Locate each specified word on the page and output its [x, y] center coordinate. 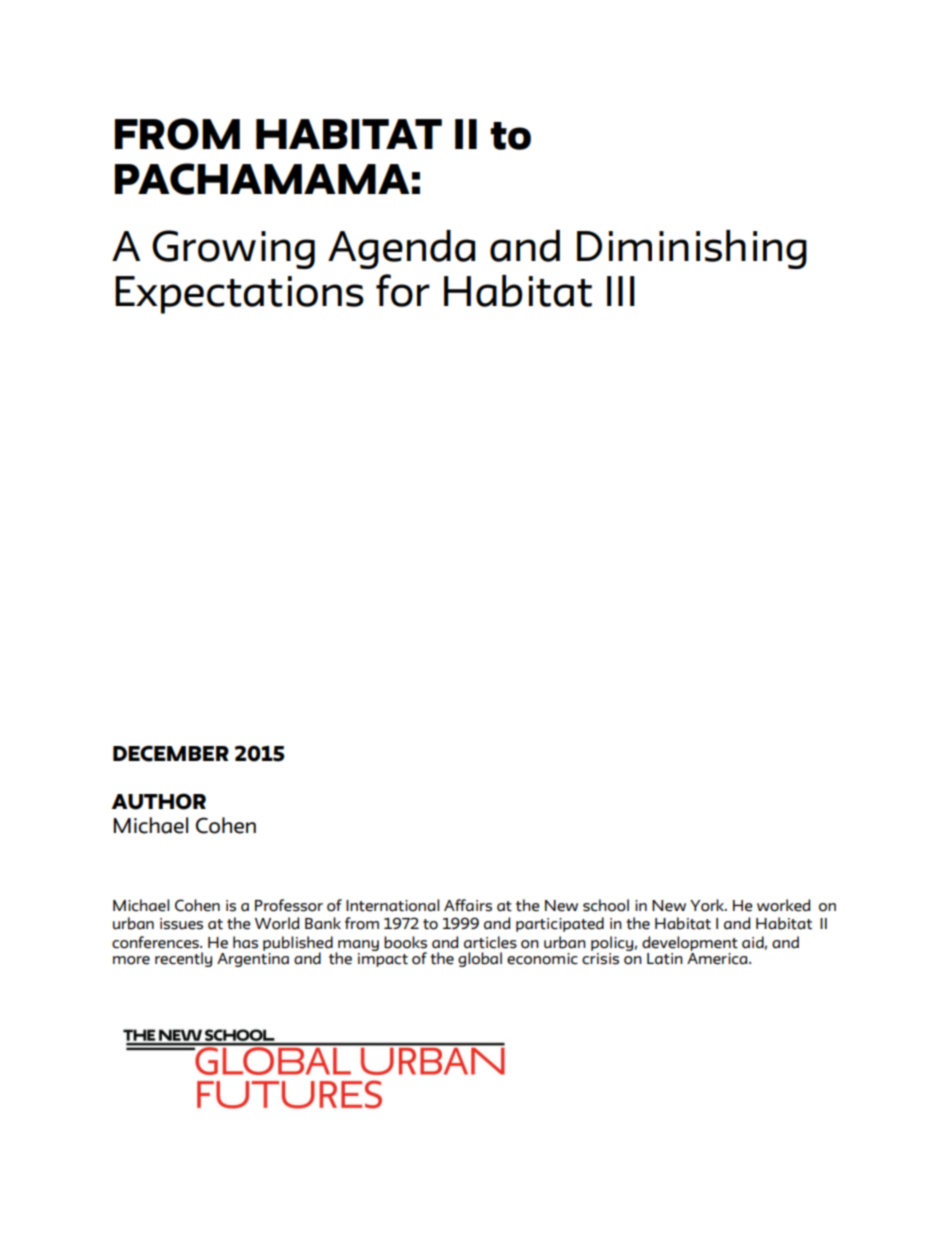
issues [181, 924]
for [403, 290]
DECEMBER [171, 753]
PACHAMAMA [262, 179]
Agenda [401, 249]
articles [490, 942]
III [621, 291]
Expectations [239, 295]
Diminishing [692, 249]
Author [159, 801]
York [708, 905]
